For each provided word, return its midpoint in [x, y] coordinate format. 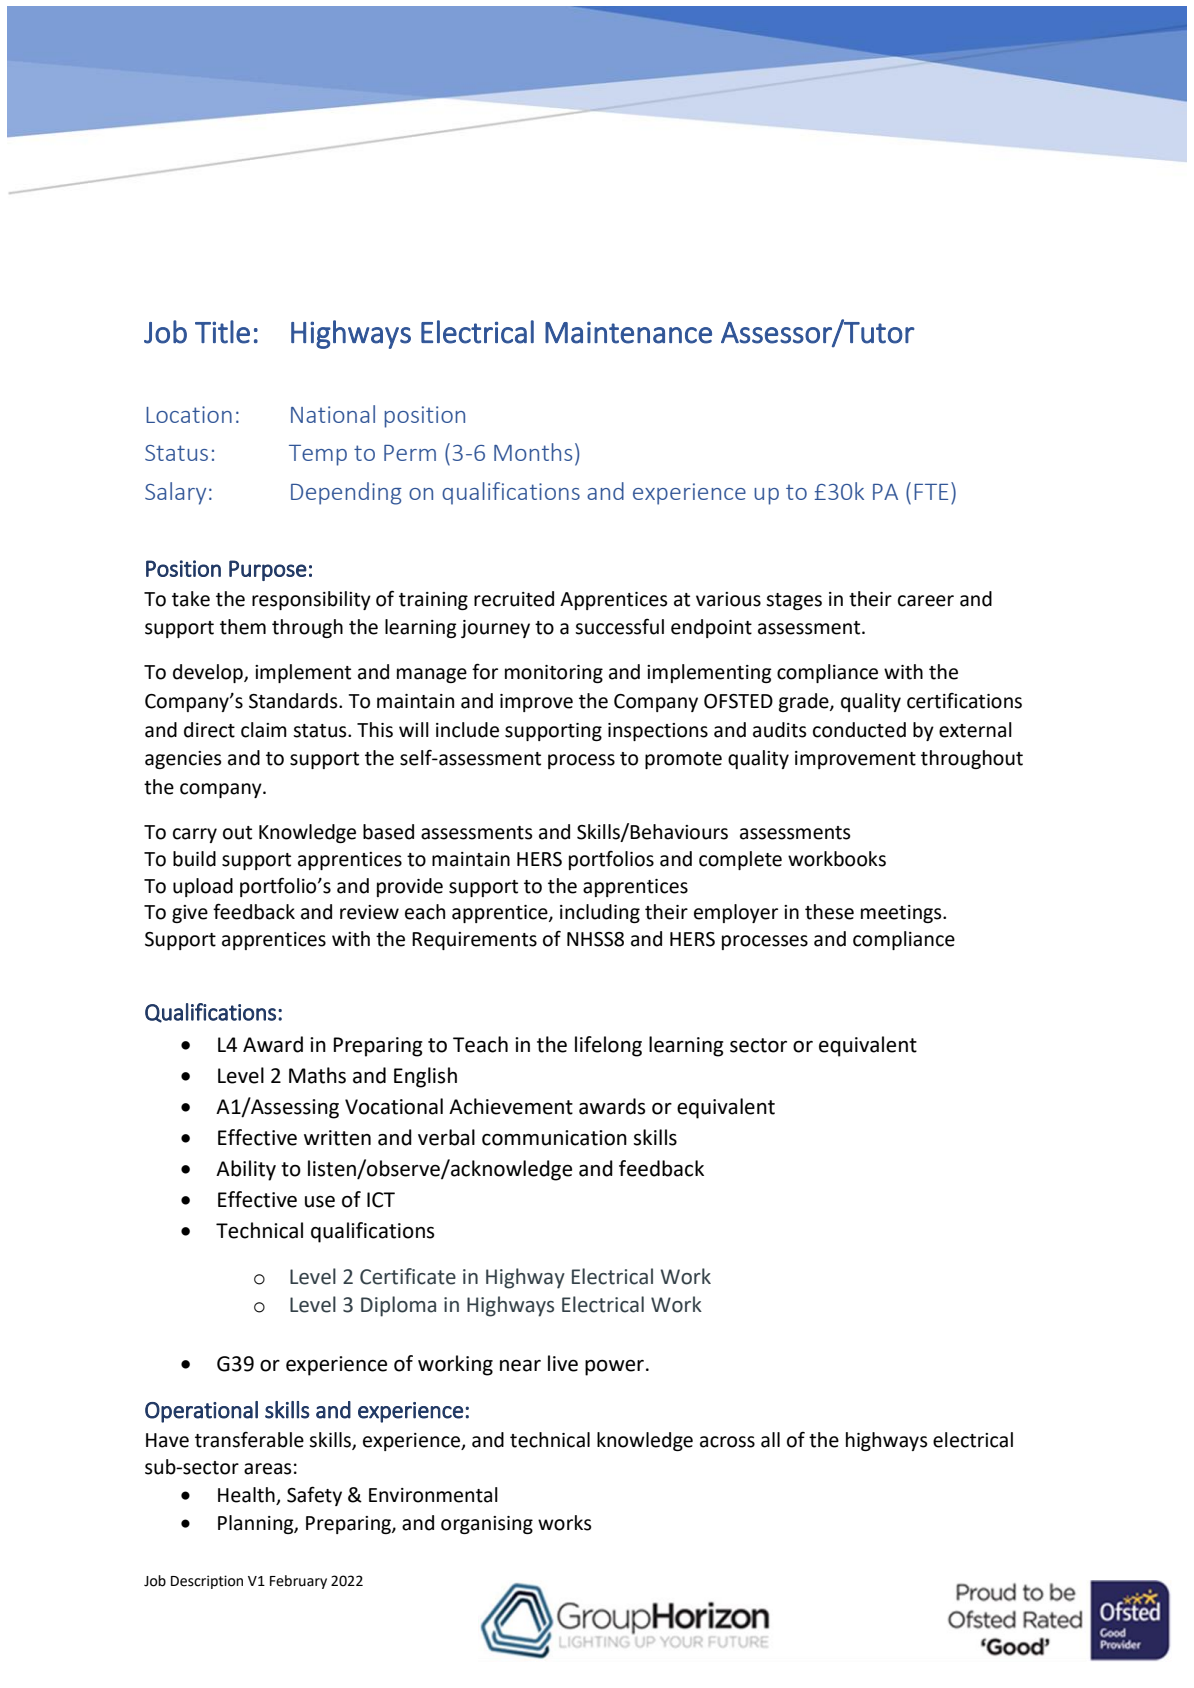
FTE [931, 492]
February [298, 1582]
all [770, 1440]
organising [487, 1525]
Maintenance [628, 332]
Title [222, 332]
